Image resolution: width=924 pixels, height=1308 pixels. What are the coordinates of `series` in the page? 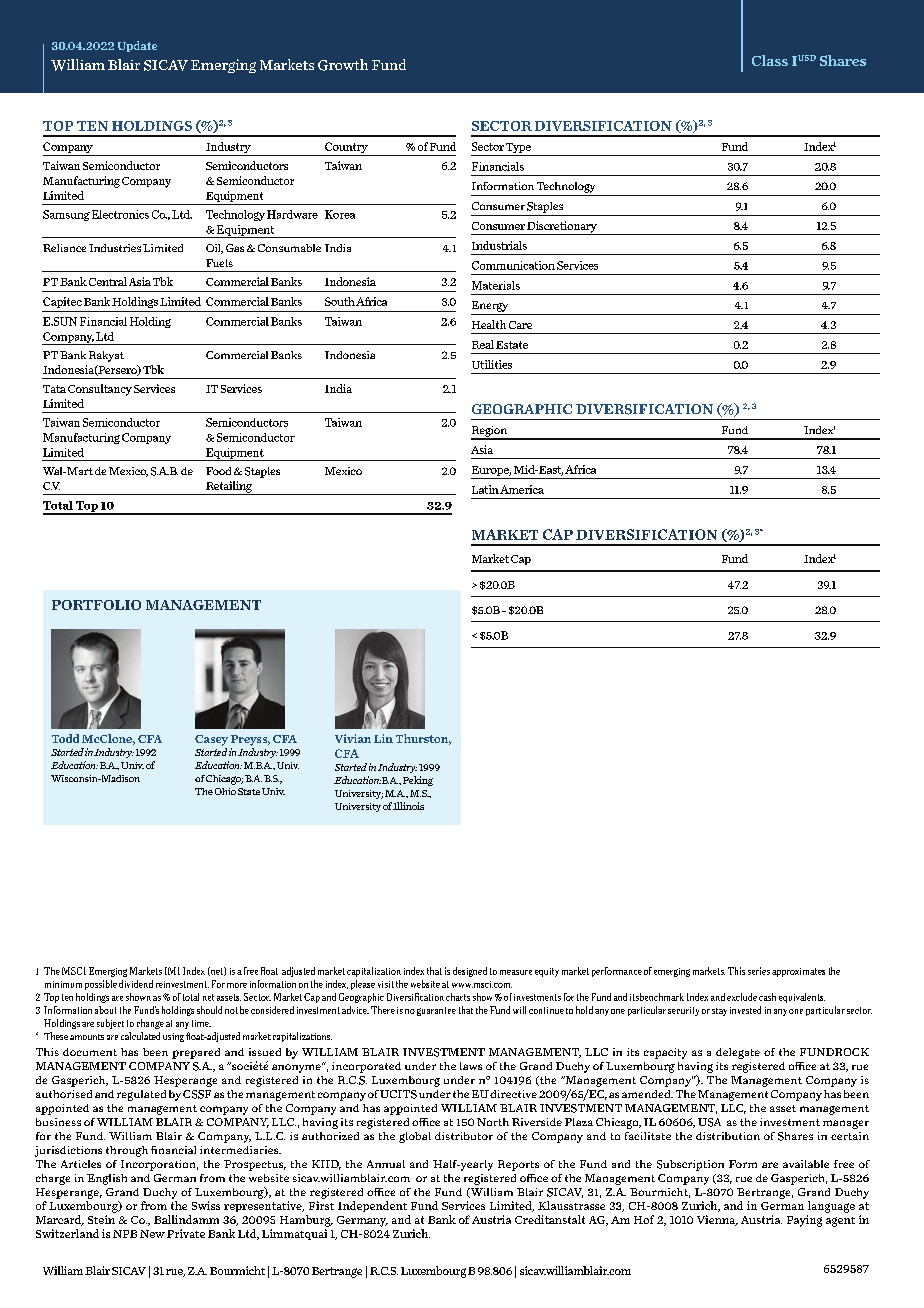 It's located at (759, 971).
